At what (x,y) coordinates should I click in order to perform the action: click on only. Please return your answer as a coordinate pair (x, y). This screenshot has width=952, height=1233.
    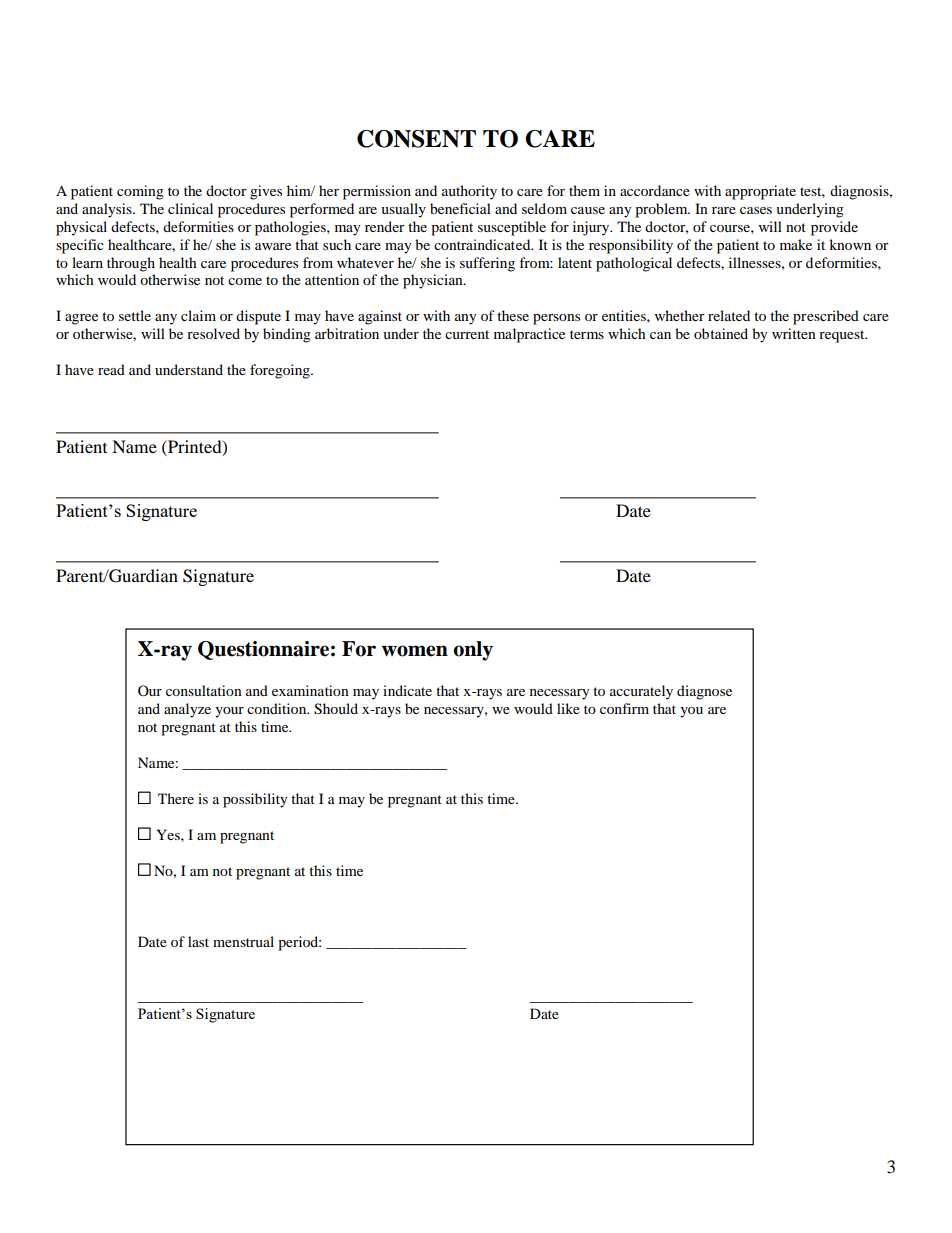
    Looking at the image, I should click on (473, 651).
